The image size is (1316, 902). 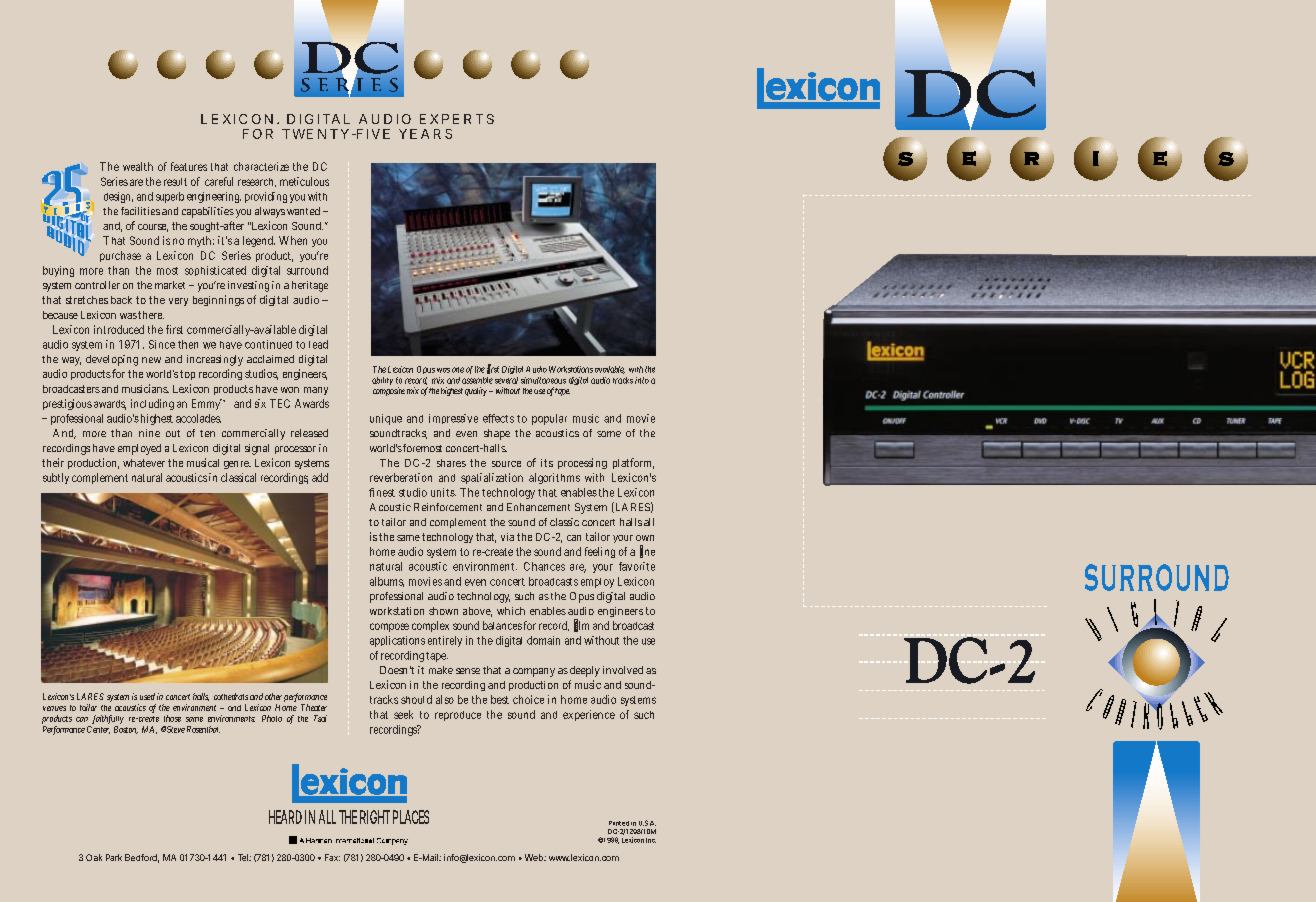 What do you see at coordinates (538, 507) in the screenshot?
I see `Enhancement` at bounding box center [538, 507].
